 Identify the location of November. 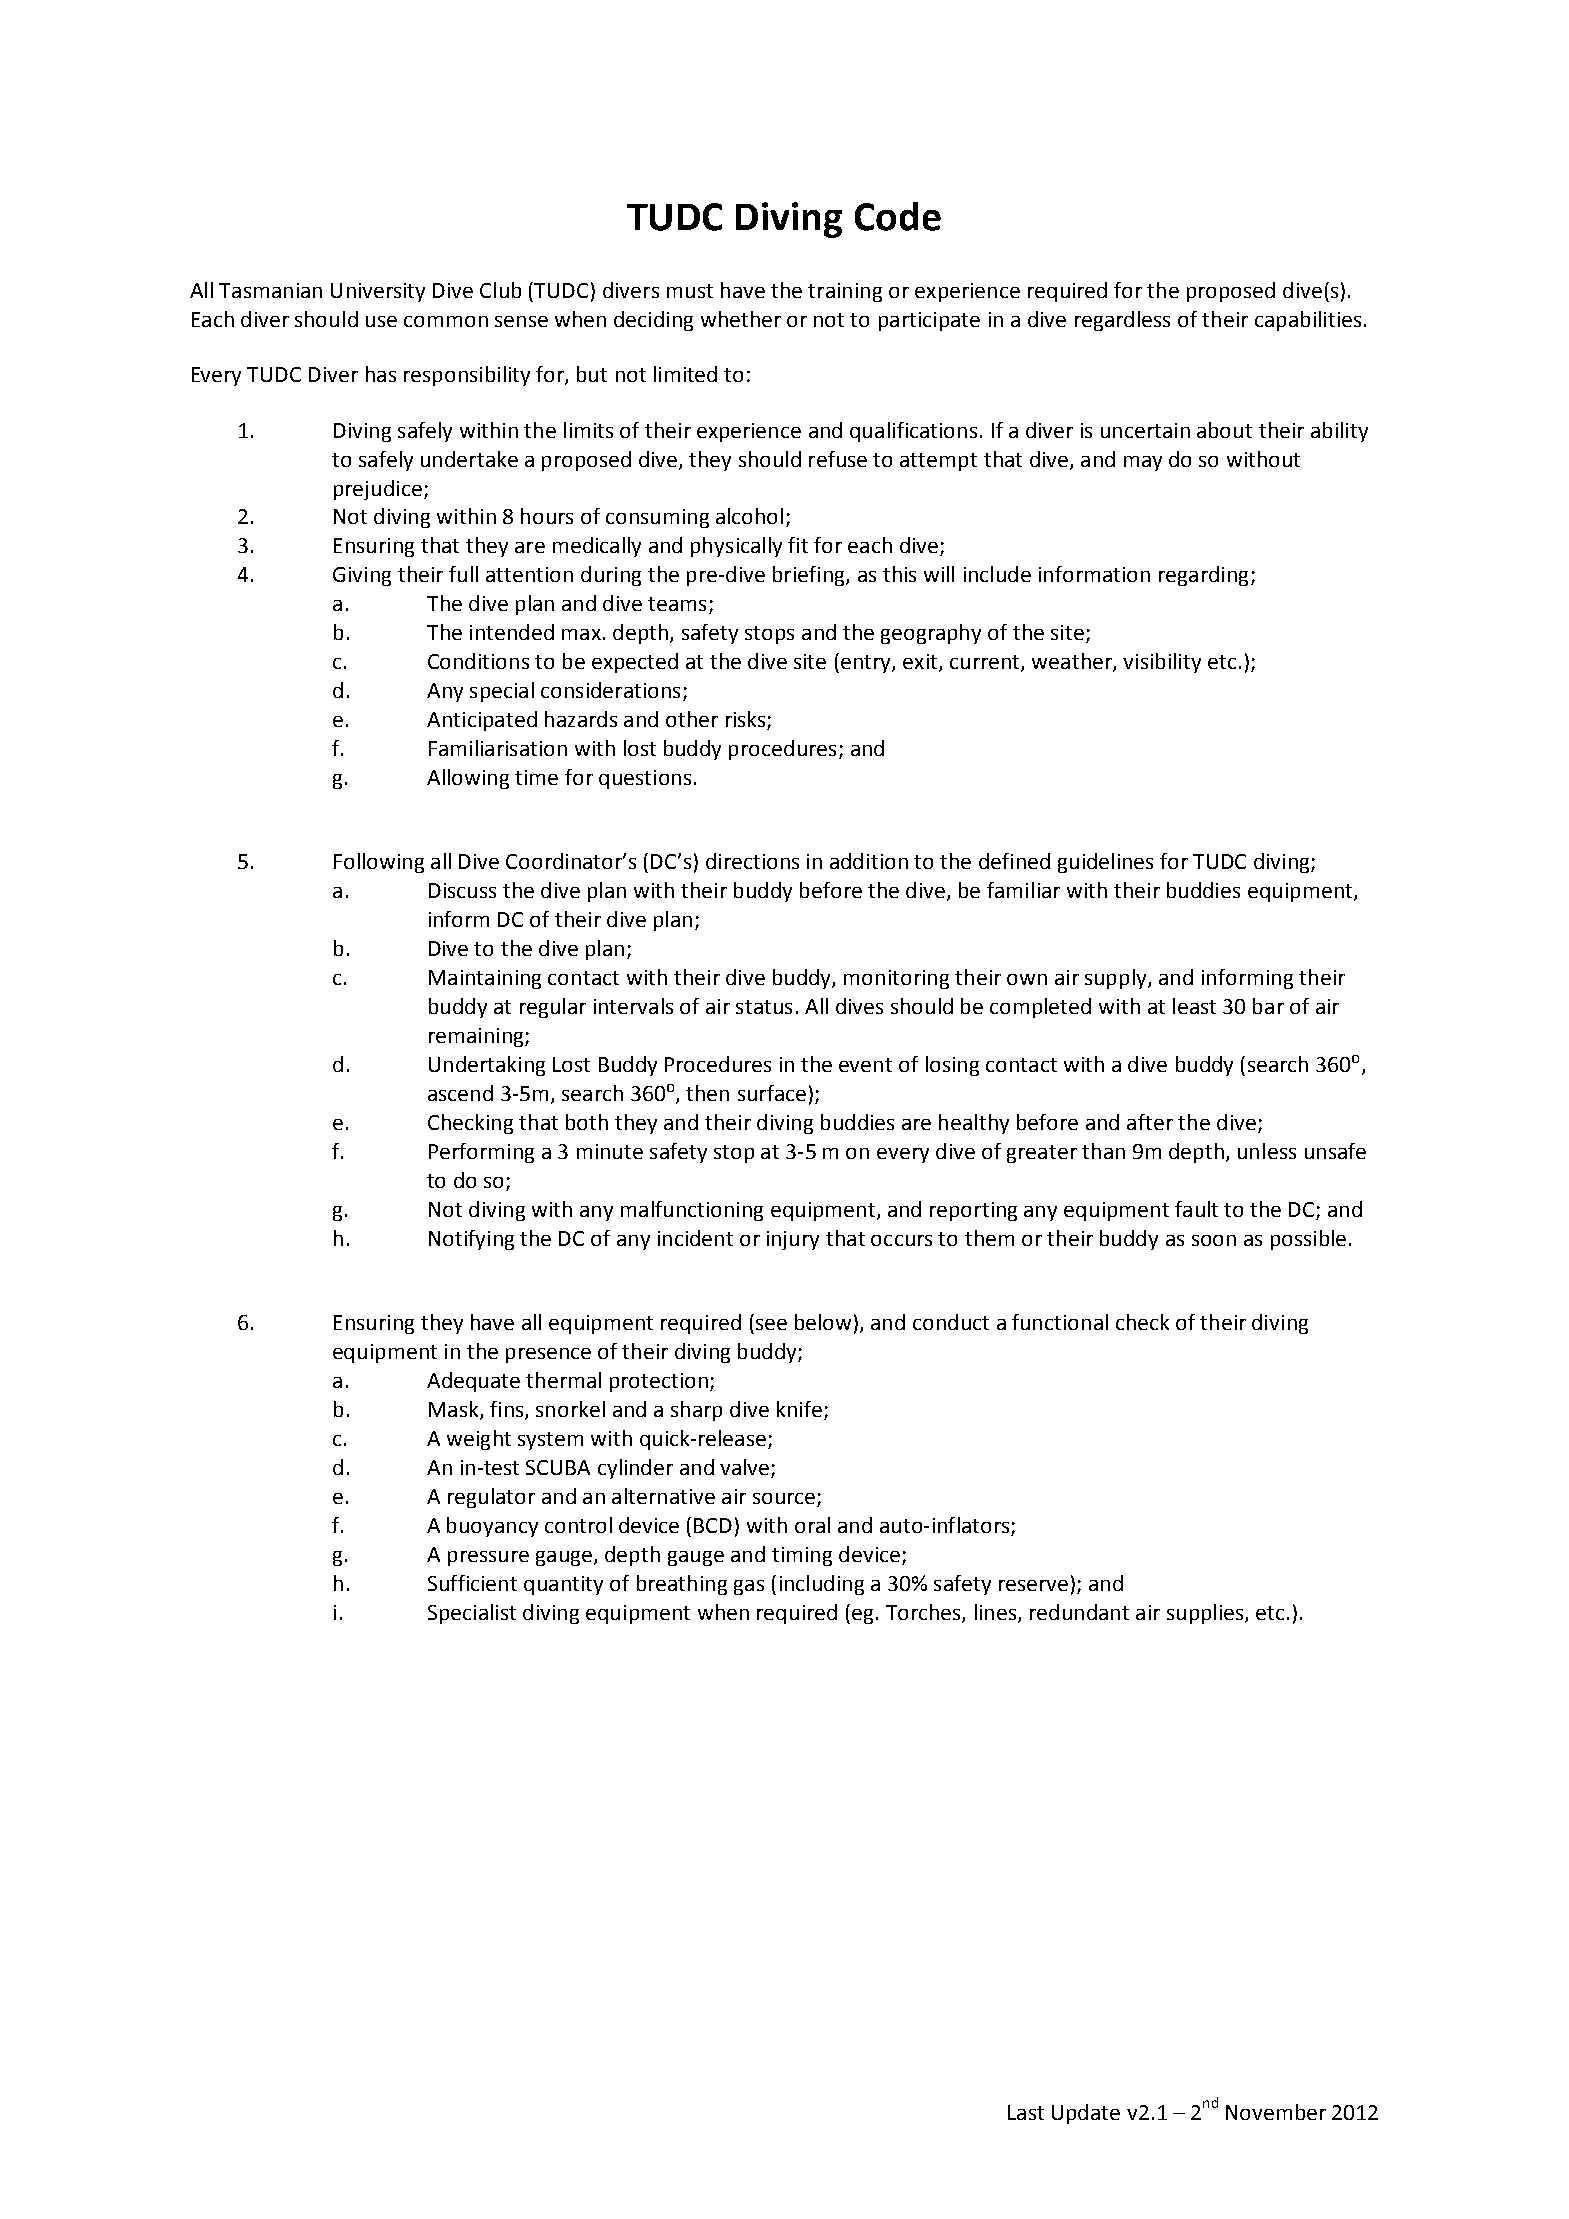
(1276, 2112).
